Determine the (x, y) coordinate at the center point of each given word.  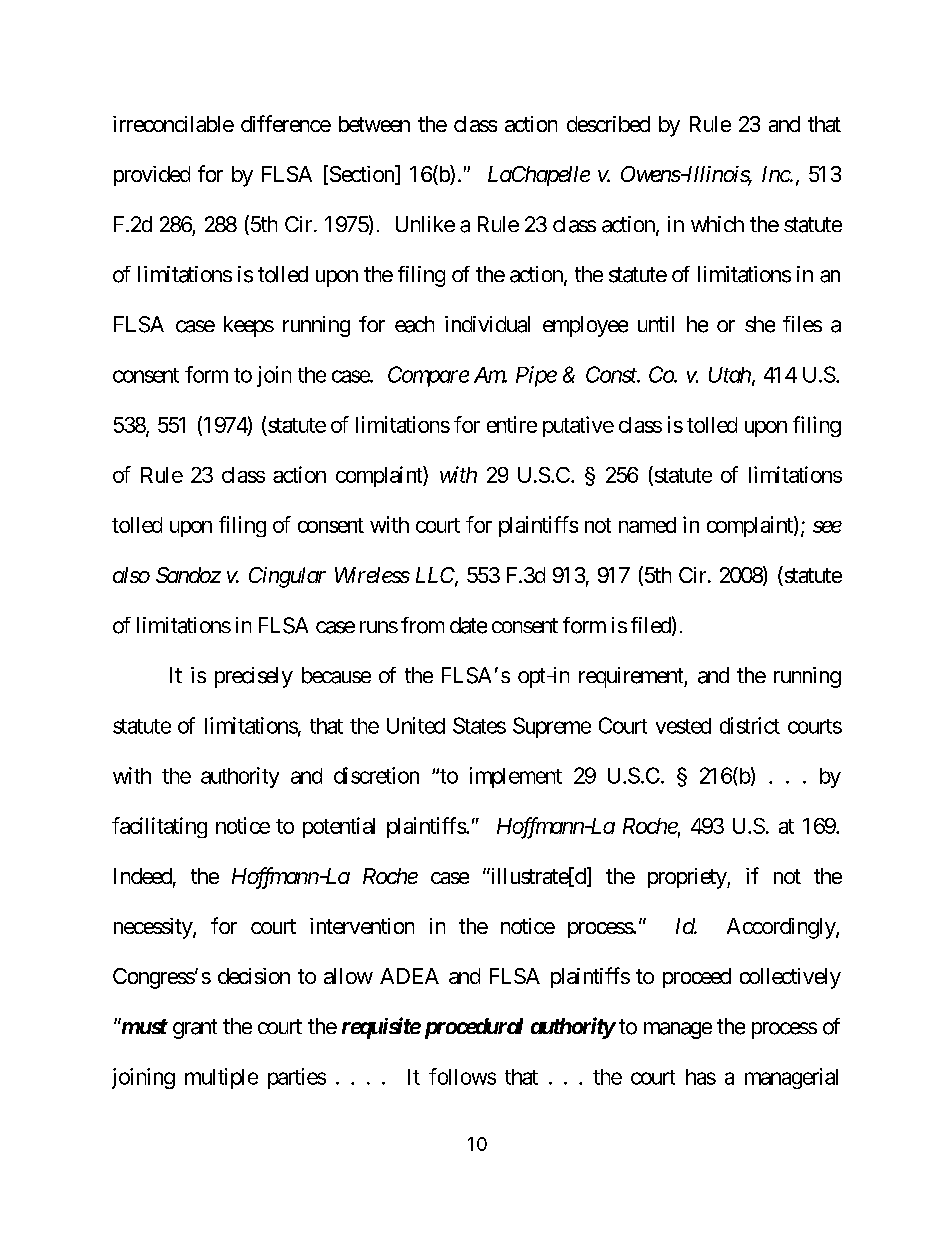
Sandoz (188, 575)
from (422, 625)
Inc (776, 174)
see (827, 527)
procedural (471, 1028)
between (374, 124)
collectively (790, 978)
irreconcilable (173, 124)
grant (195, 1029)
